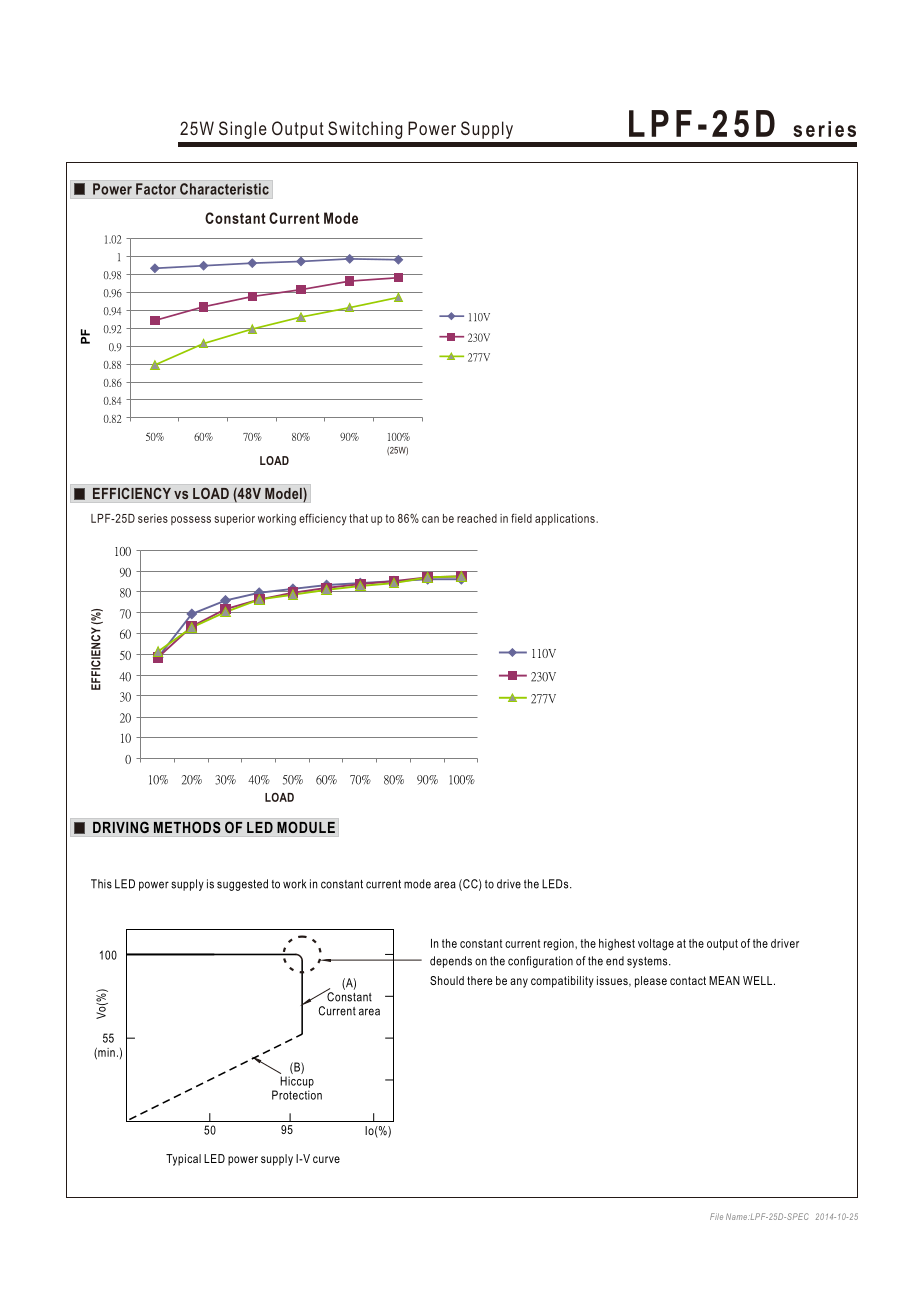 This screenshot has height=1308, width=924. I want to click on METHODS, so click(187, 827).
